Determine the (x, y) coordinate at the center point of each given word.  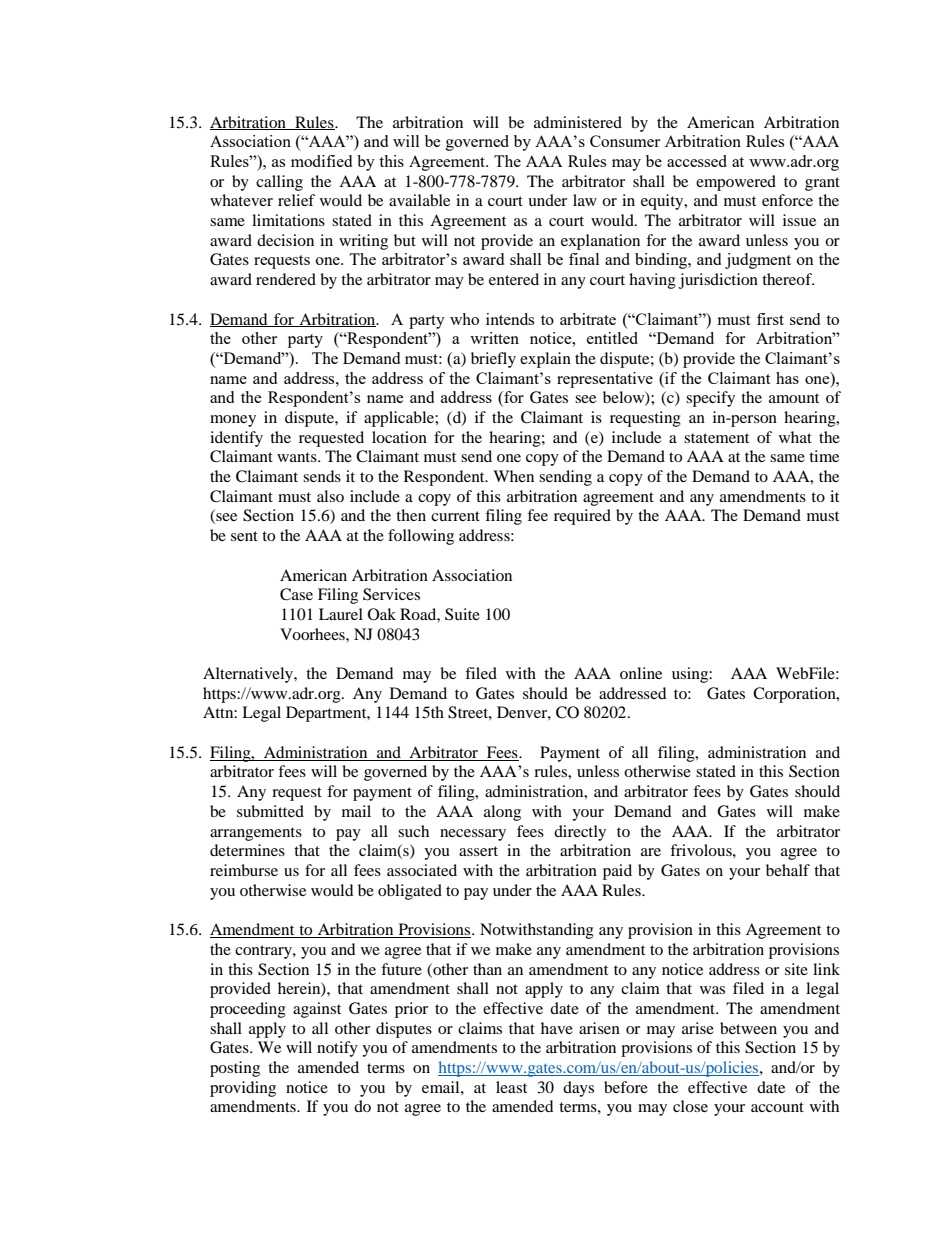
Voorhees (313, 634)
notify (337, 1049)
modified (321, 161)
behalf (788, 870)
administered (578, 122)
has (787, 378)
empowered (736, 183)
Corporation (795, 695)
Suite (462, 614)
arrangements (256, 834)
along (502, 813)
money (233, 421)
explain (545, 360)
